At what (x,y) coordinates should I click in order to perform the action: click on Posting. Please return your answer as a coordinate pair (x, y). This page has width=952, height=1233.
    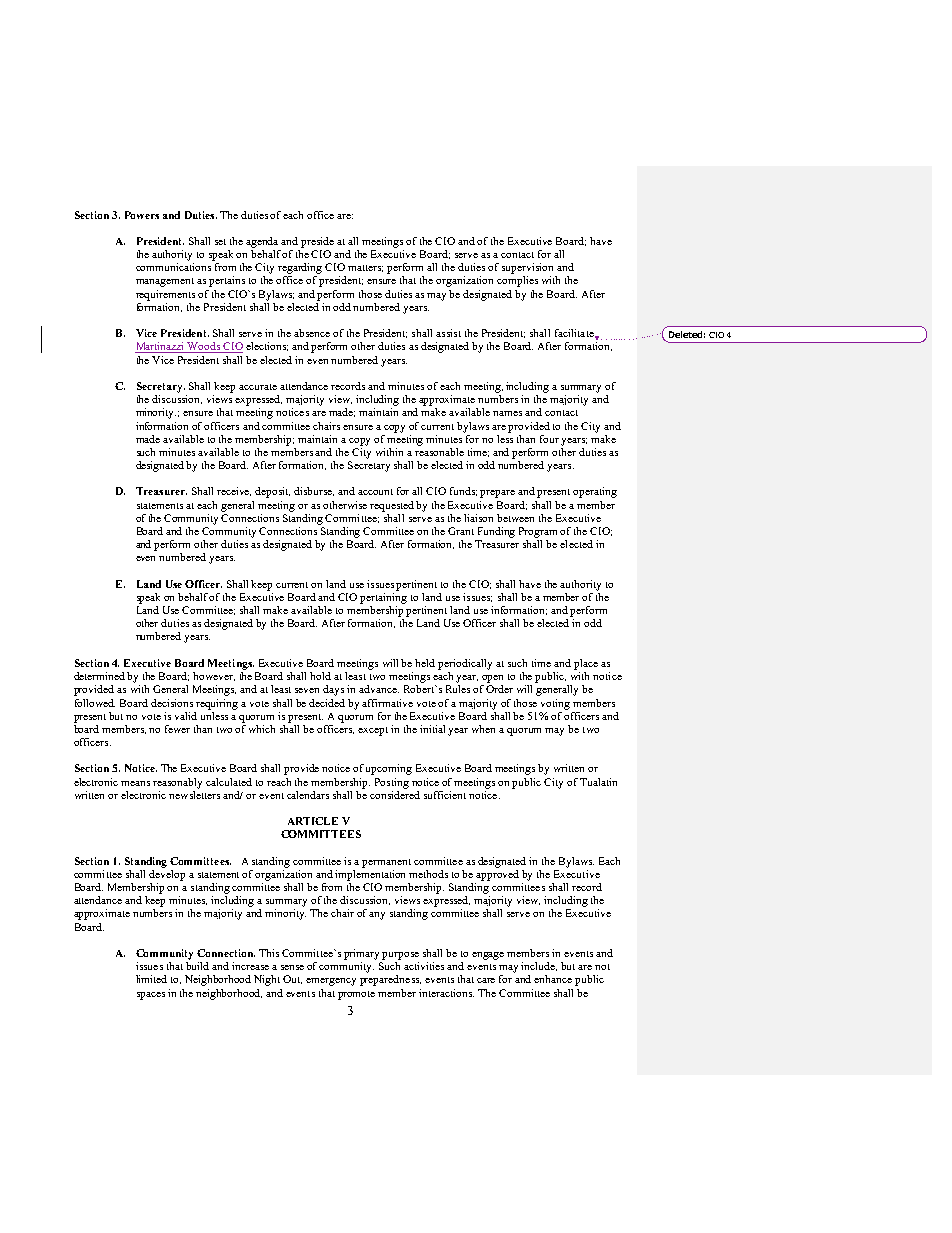
    Looking at the image, I should click on (392, 783).
